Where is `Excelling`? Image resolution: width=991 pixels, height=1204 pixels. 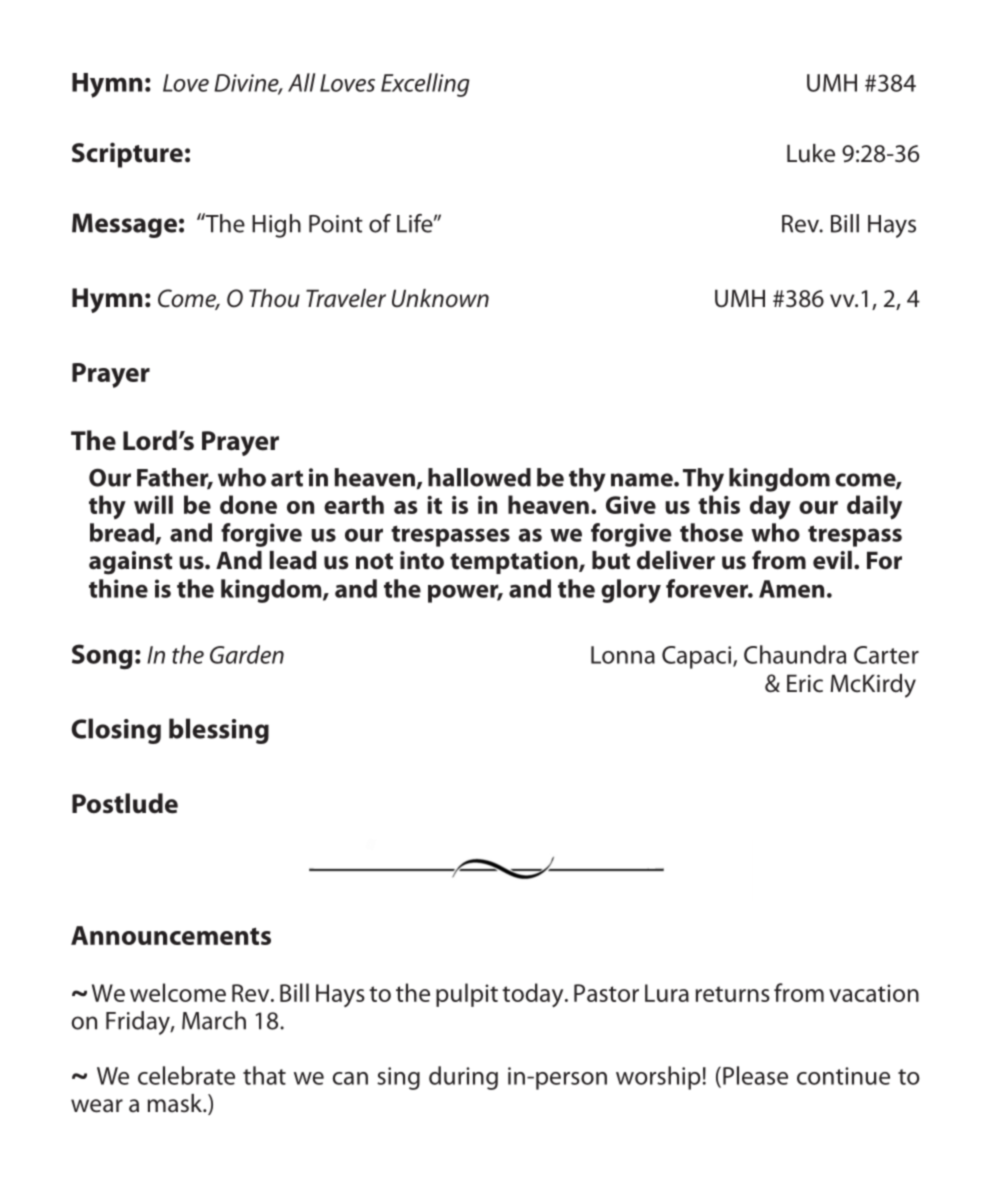
Excelling is located at coordinates (425, 85).
